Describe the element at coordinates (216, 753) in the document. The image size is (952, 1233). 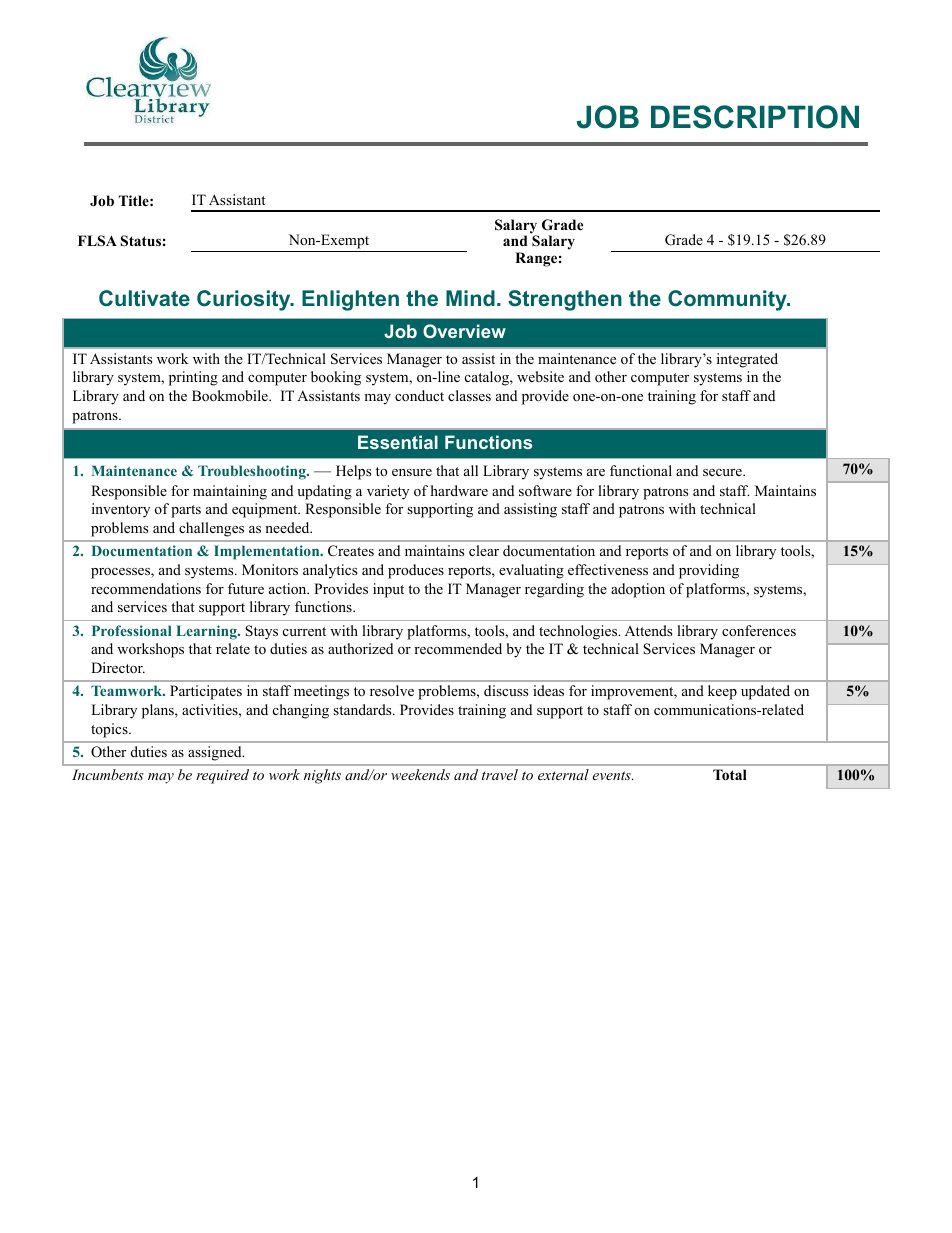
I see `assigned` at that location.
